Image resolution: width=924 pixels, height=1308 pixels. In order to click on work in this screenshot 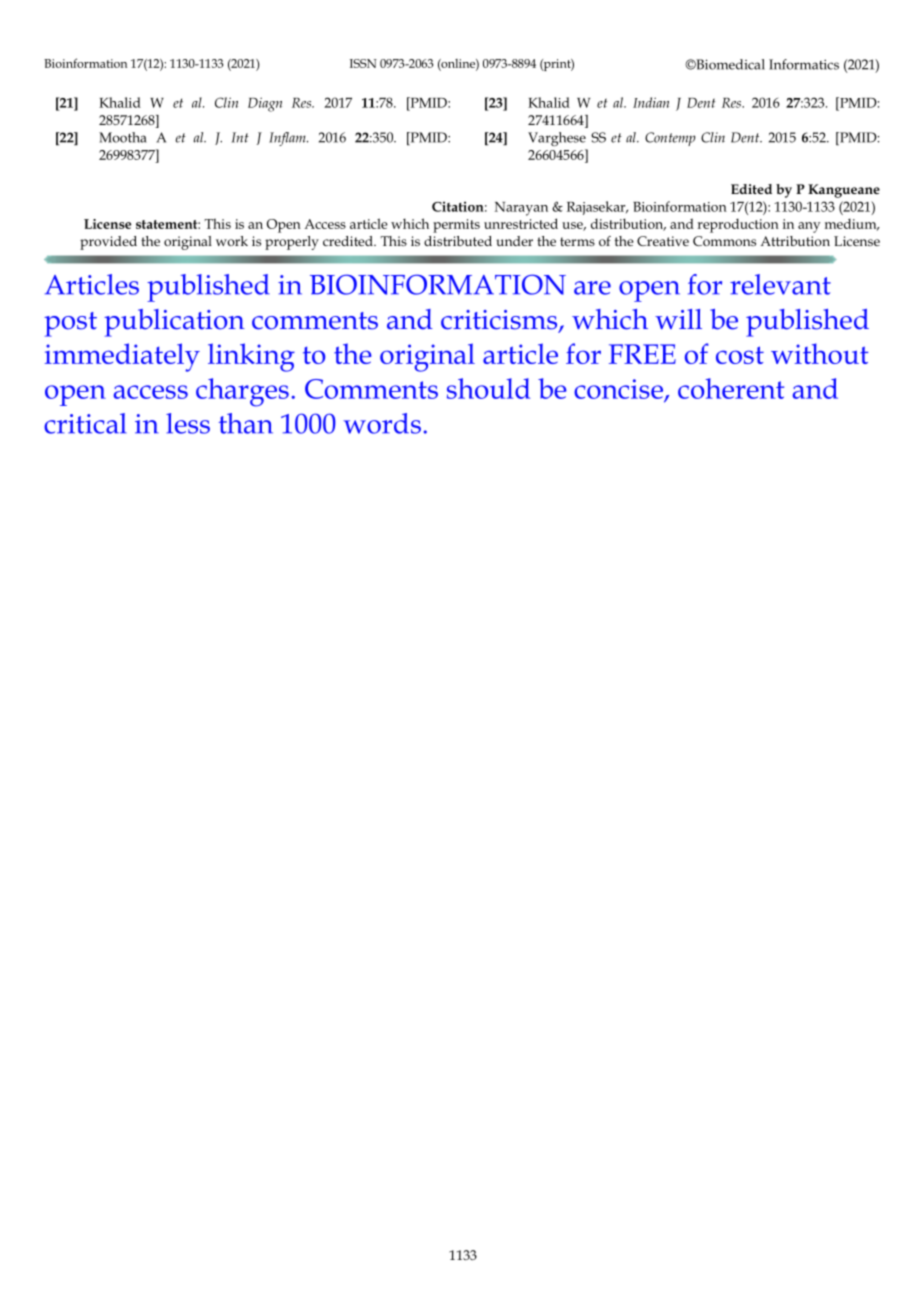, I will do `click(232, 241)`.
